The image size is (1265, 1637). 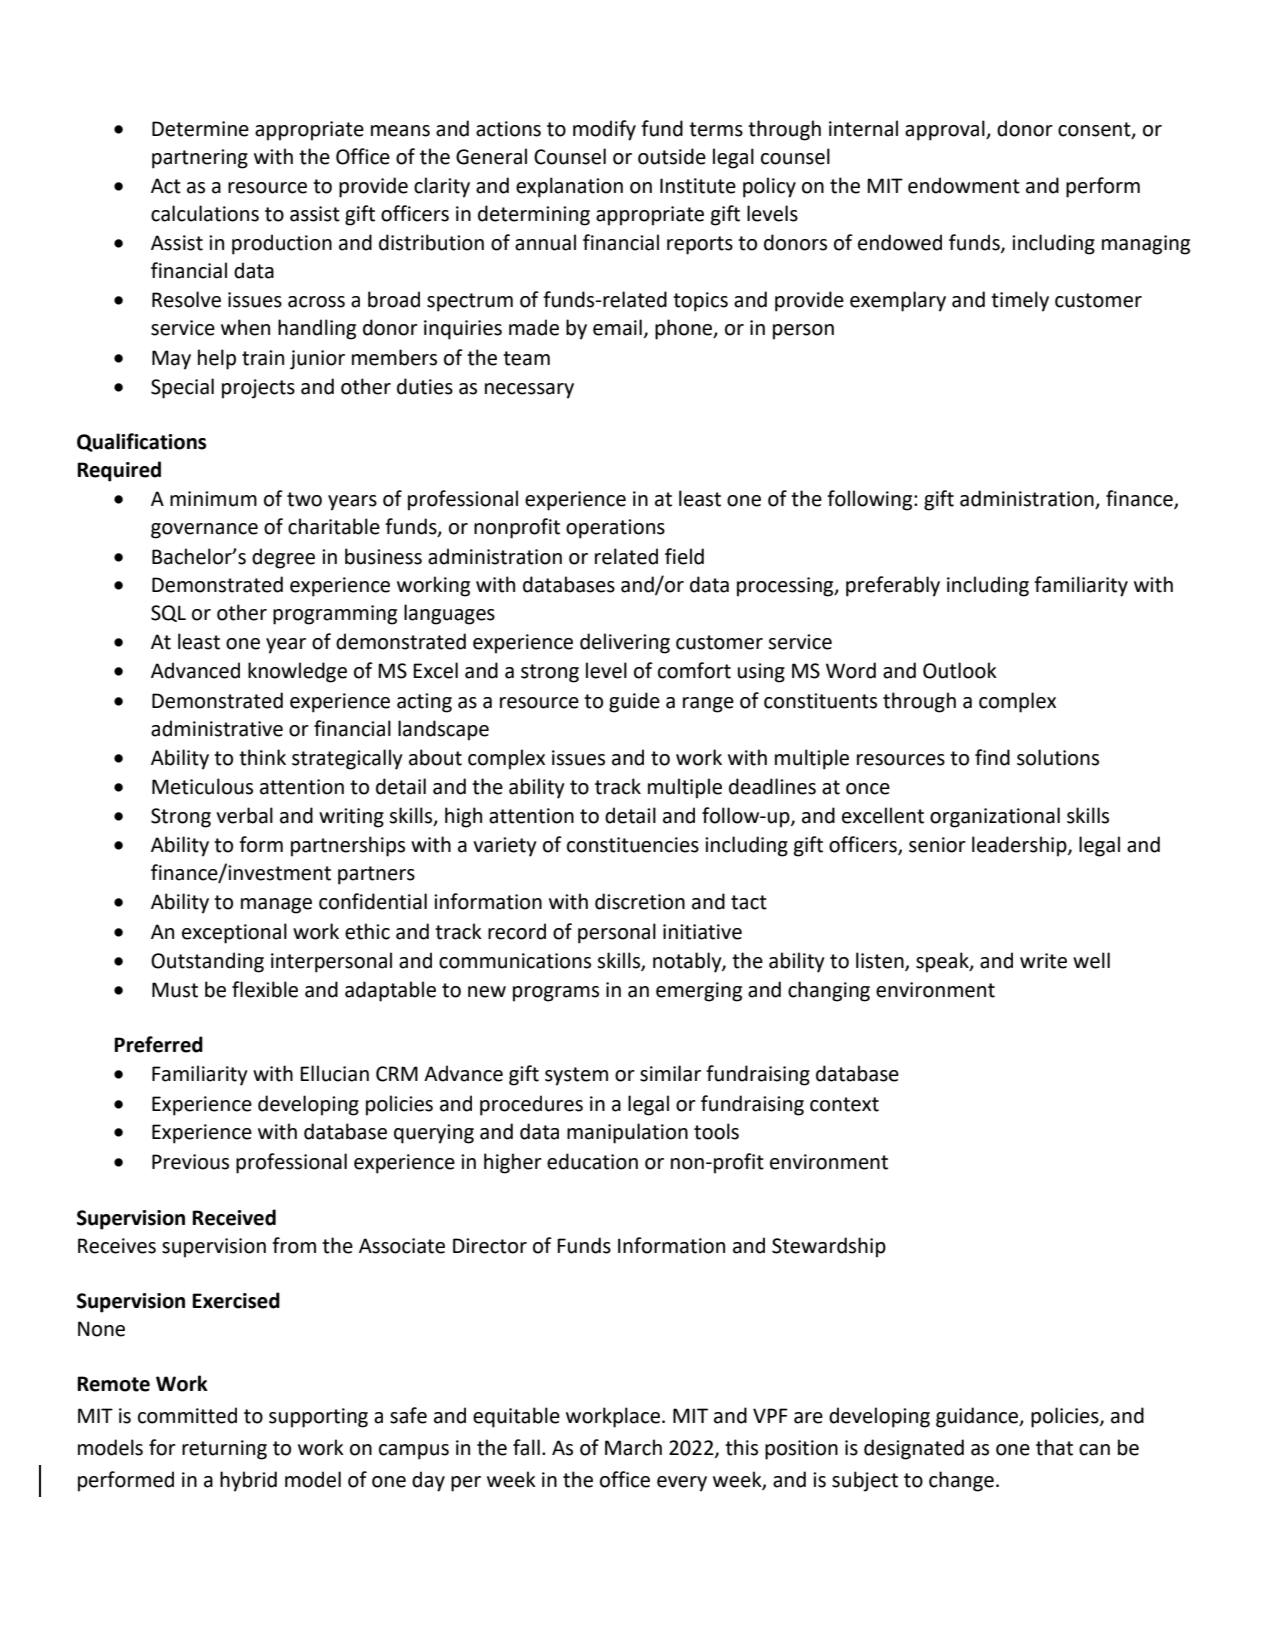 I want to click on partnering, so click(x=200, y=159).
